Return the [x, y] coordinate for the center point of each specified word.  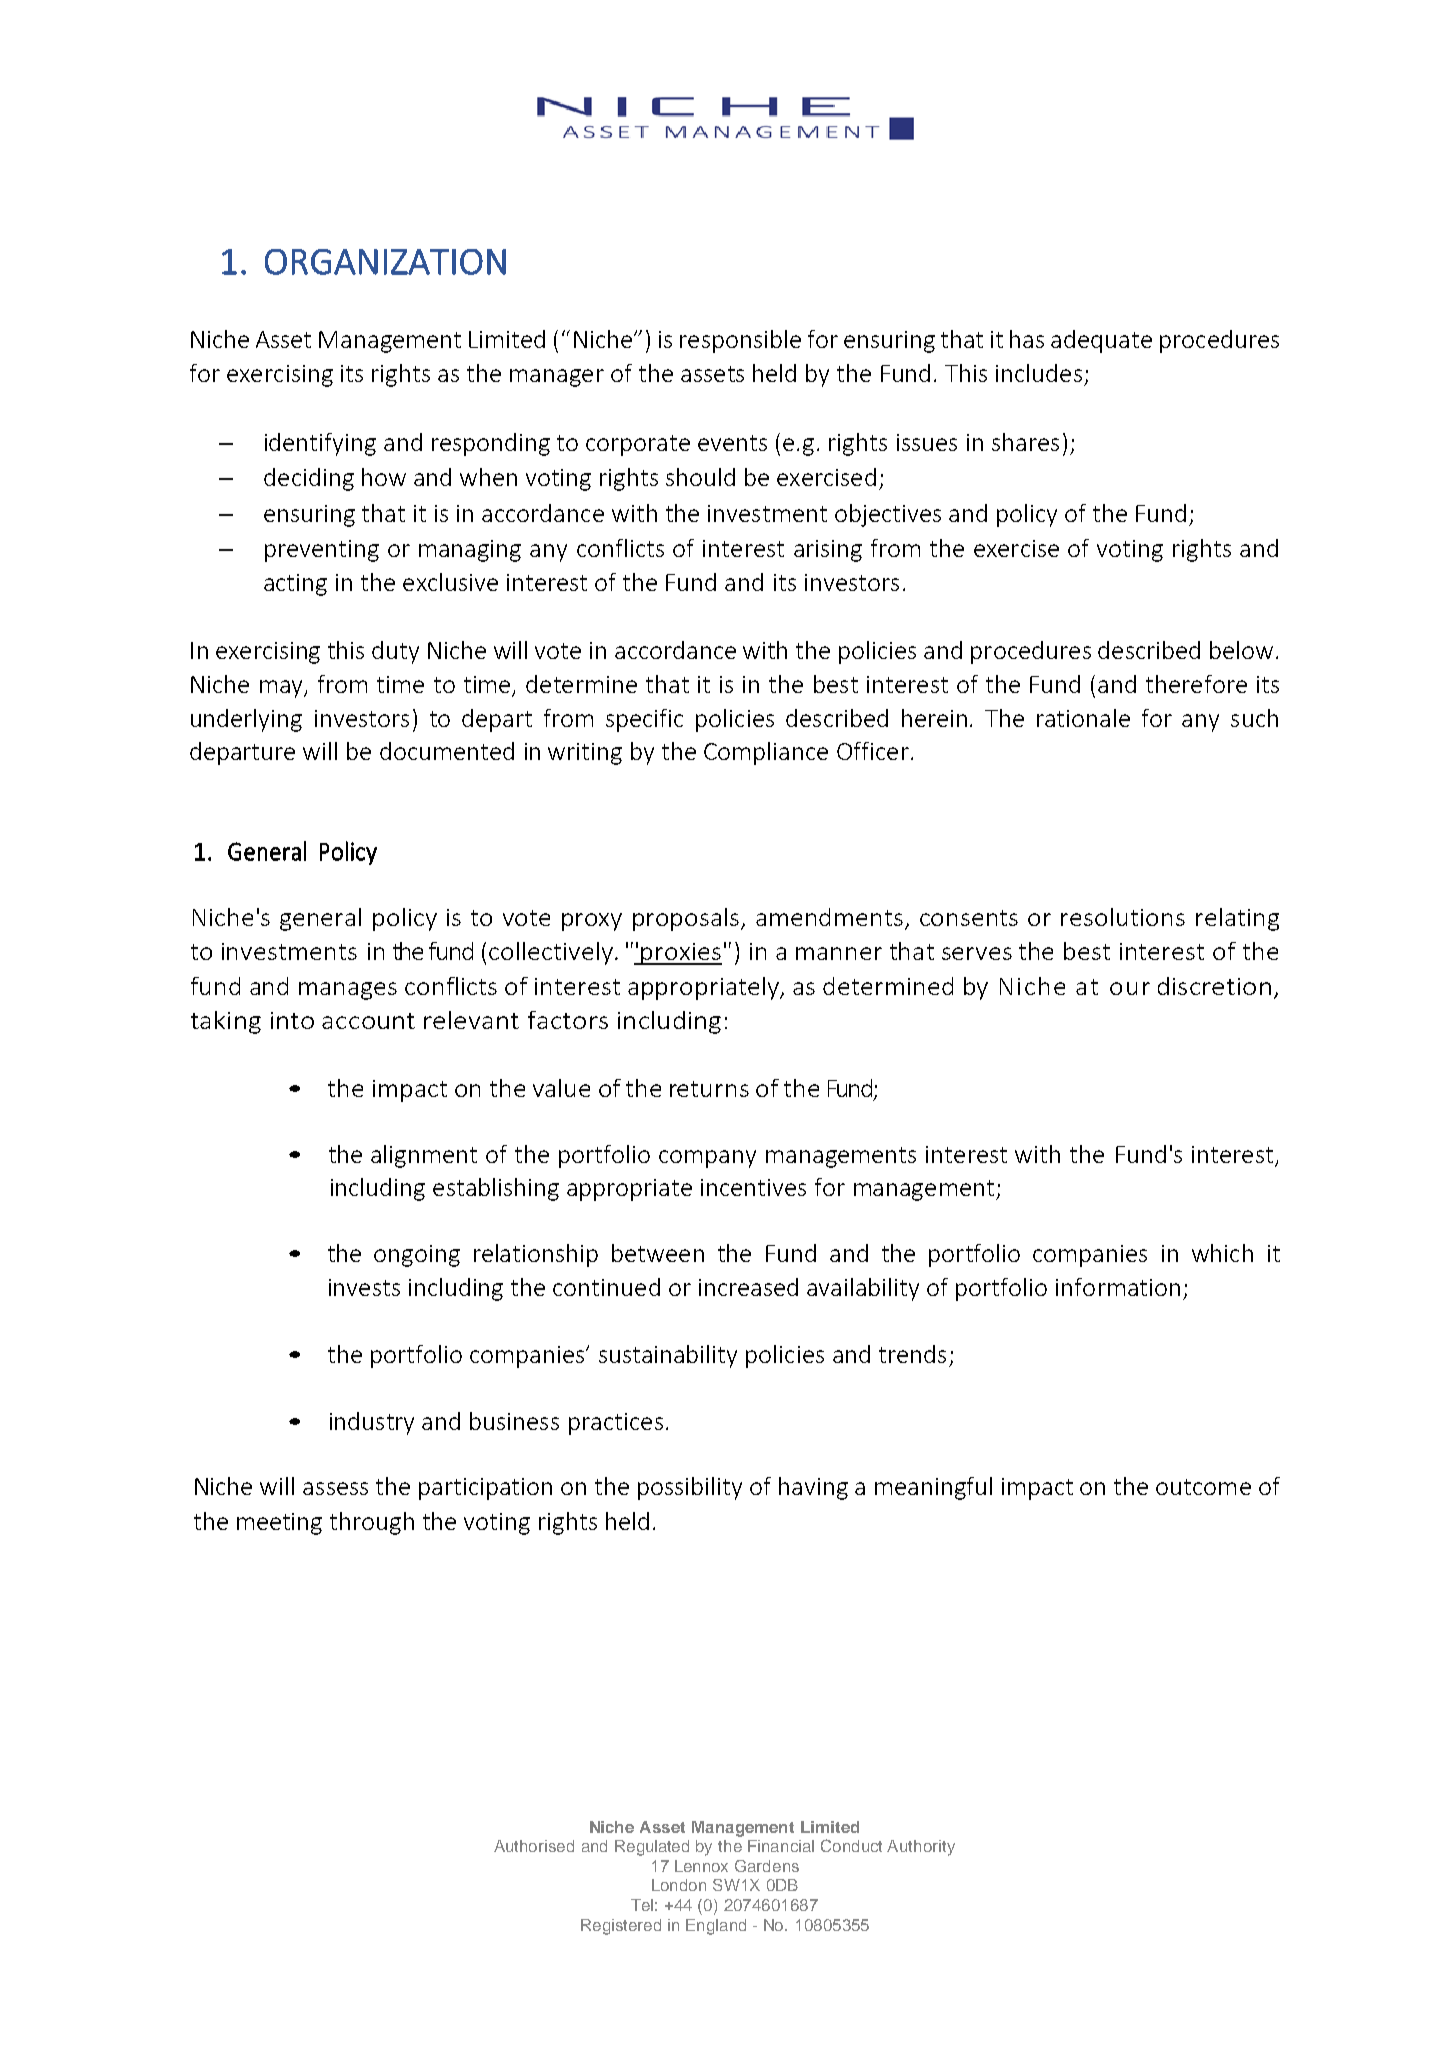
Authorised [534, 1846]
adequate [1101, 341]
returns [709, 1089]
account [368, 1021]
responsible [740, 341]
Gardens [767, 1866]
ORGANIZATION [385, 262]
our [1130, 988]
